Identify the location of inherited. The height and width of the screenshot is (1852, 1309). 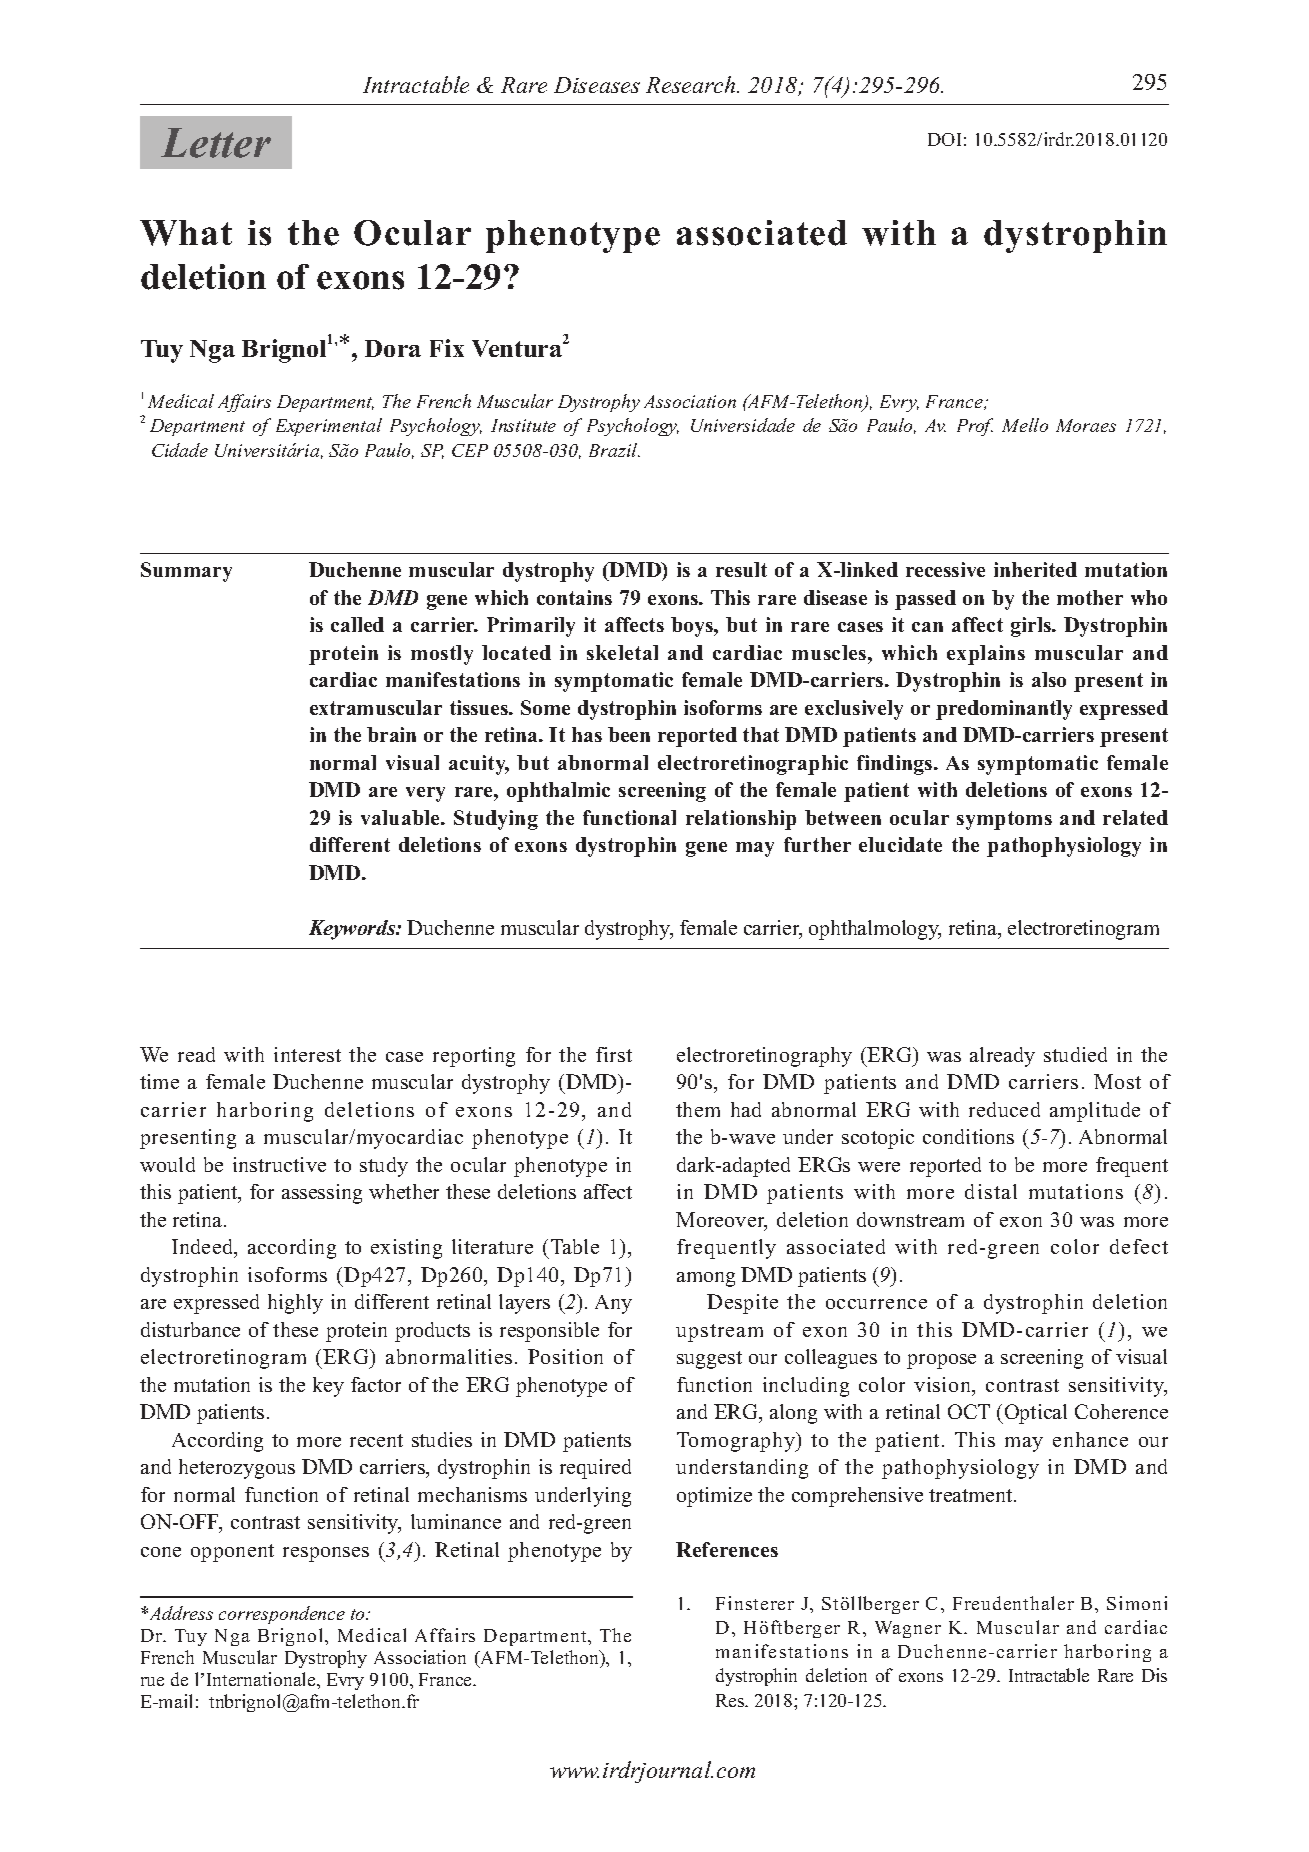
(1035, 569).
